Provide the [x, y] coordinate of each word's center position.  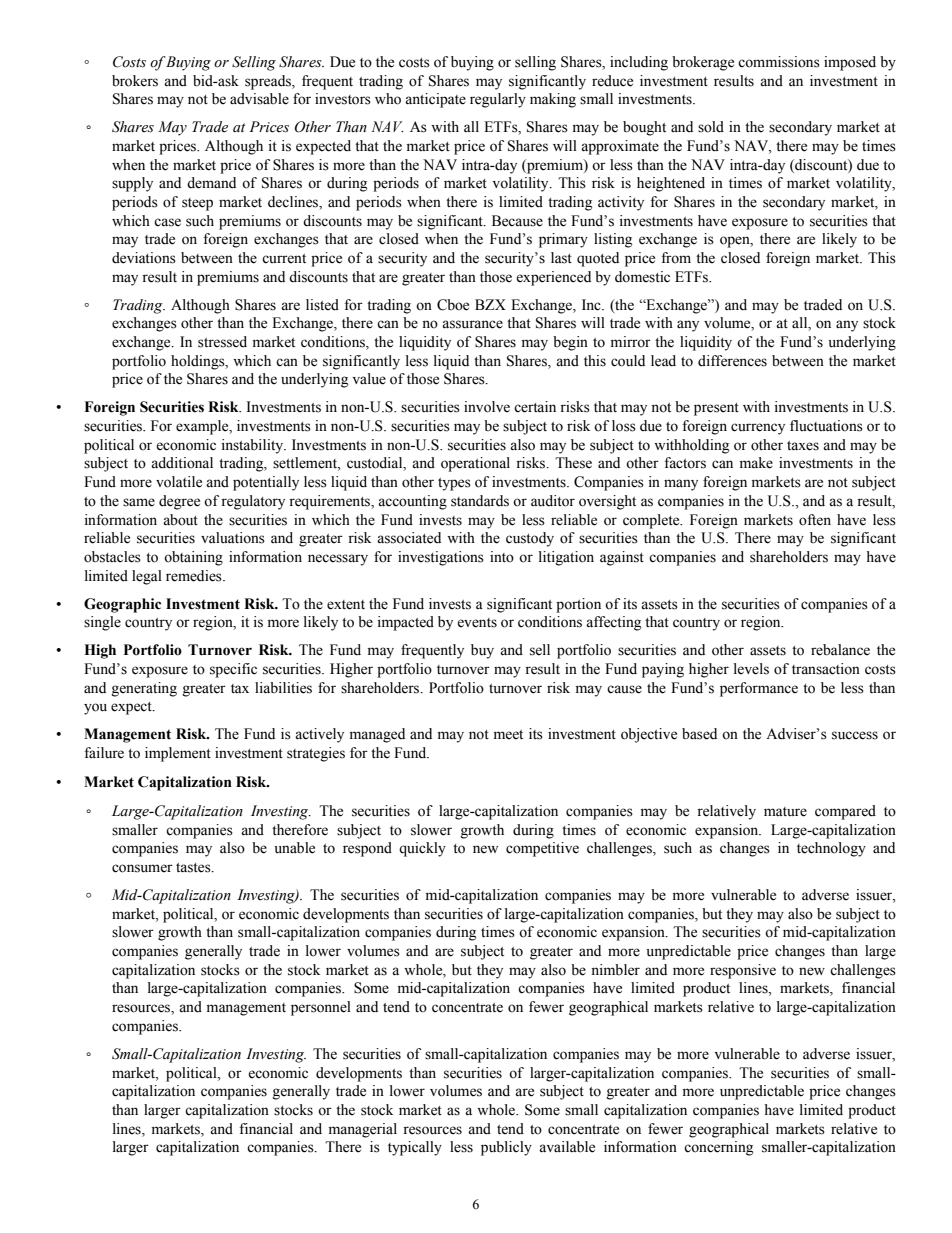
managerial [363, 1130]
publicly [506, 1148]
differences [732, 361]
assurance [472, 324]
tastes [194, 868]
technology [831, 849]
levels [751, 669]
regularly [498, 100]
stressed [222, 342]
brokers [135, 81]
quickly [422, 849]
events [477, 623]
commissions [779, 62]
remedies [195, 576]
